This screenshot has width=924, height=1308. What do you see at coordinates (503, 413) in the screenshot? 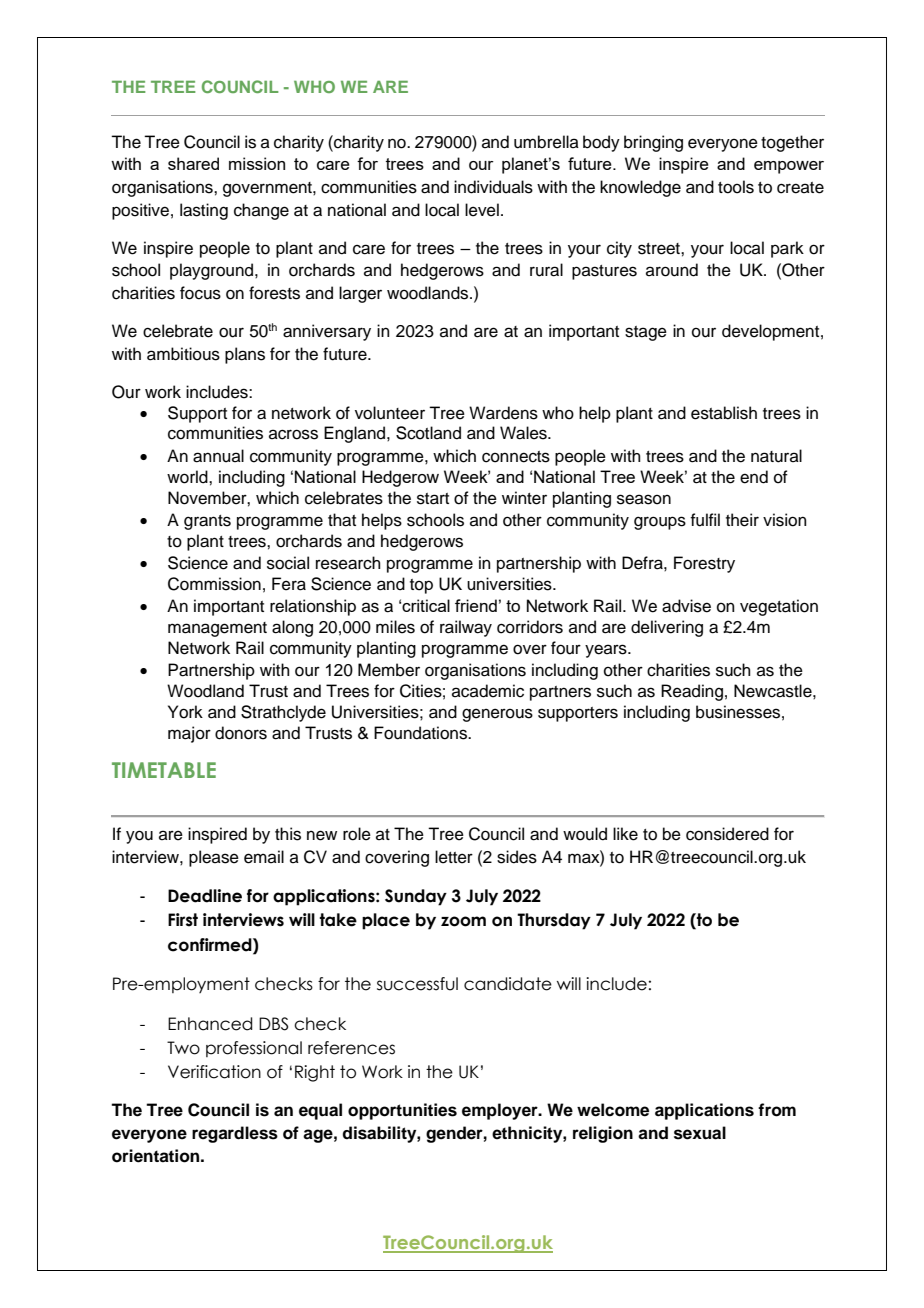
I see `Wardens` at bounding box center [503, 413].
